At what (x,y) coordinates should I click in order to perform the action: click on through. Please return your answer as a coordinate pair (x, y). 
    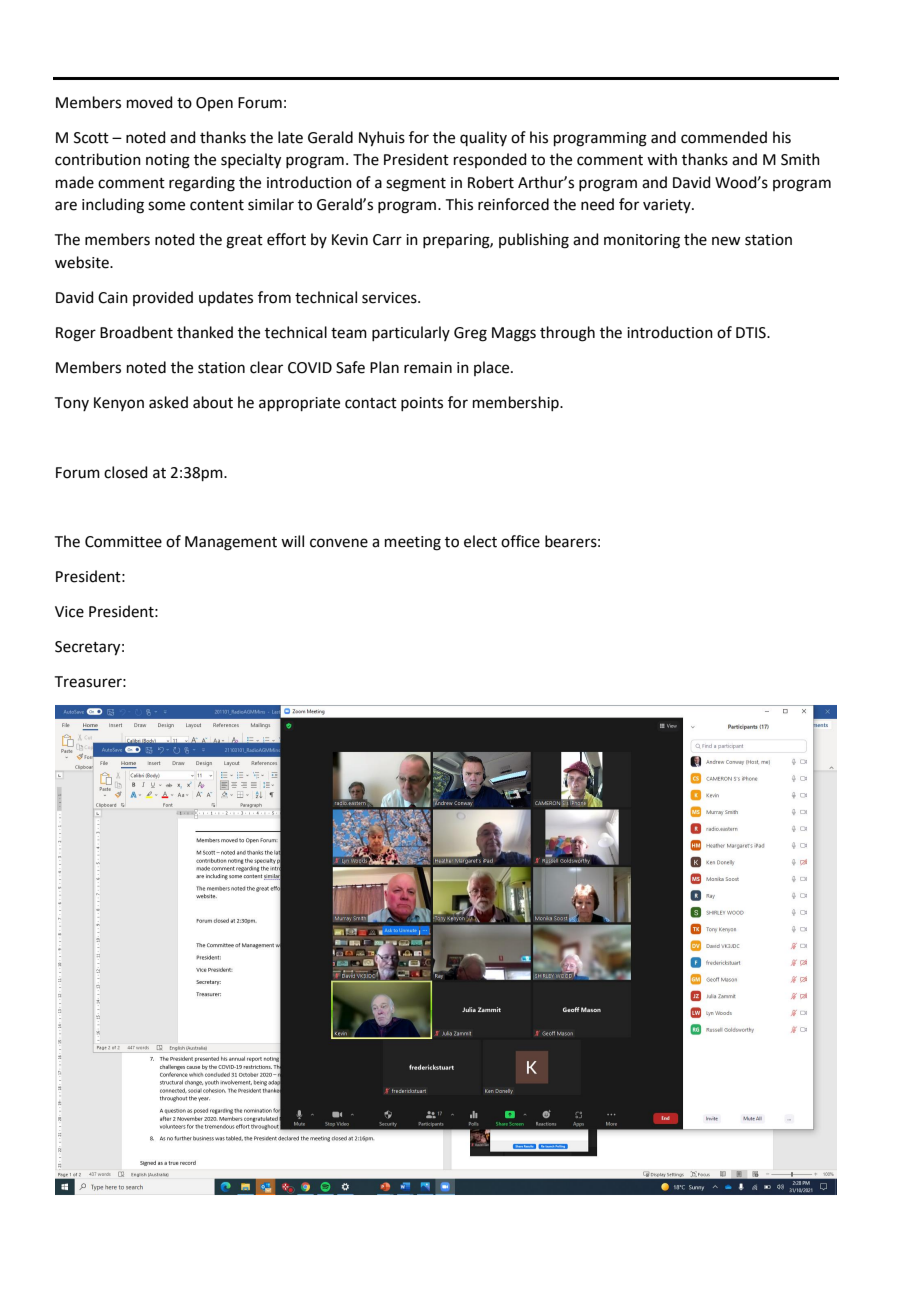
    Looking at the image, I should click on (567, 334).
